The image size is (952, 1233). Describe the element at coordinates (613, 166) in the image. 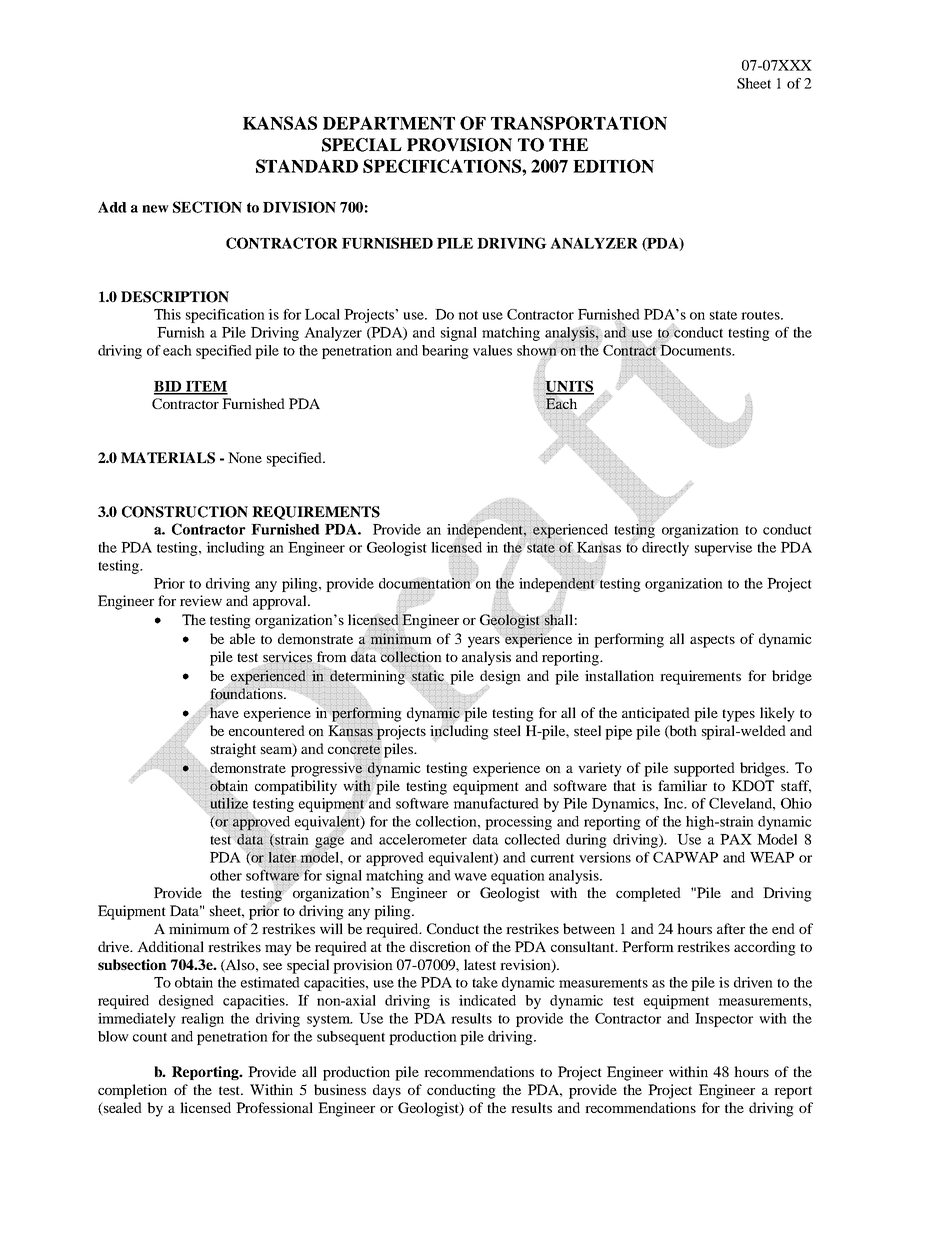

I see `EDITION` at that location.
